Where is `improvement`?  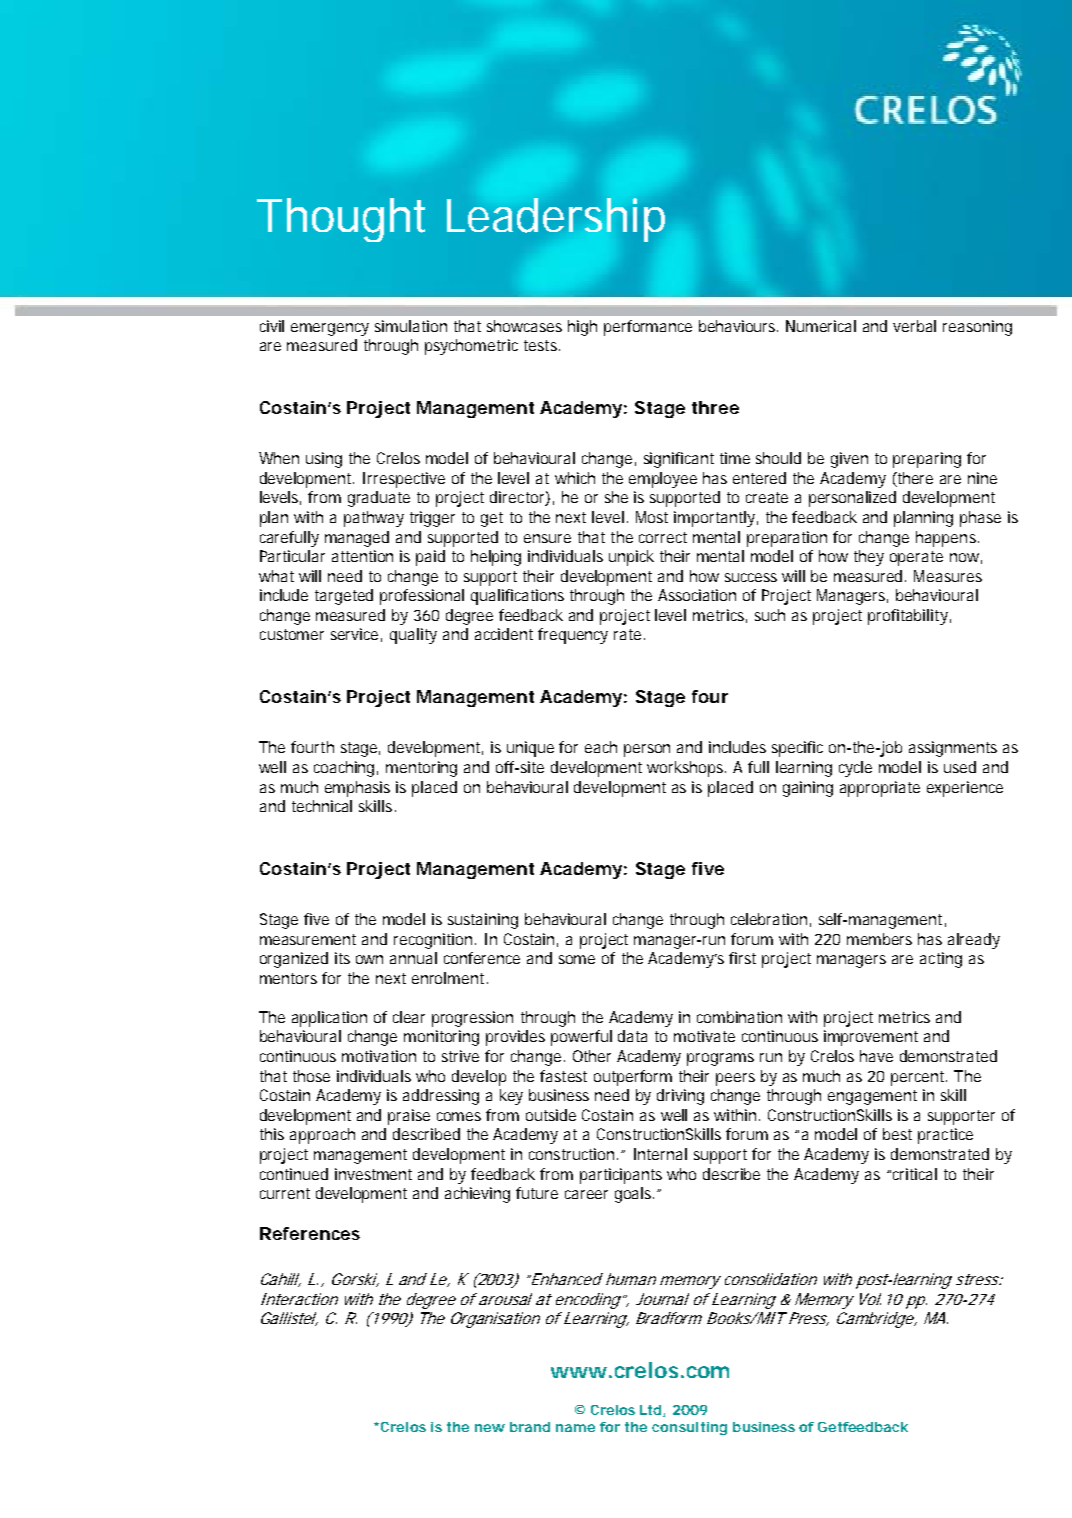
improvement is located at coordinates (871, 1038).
